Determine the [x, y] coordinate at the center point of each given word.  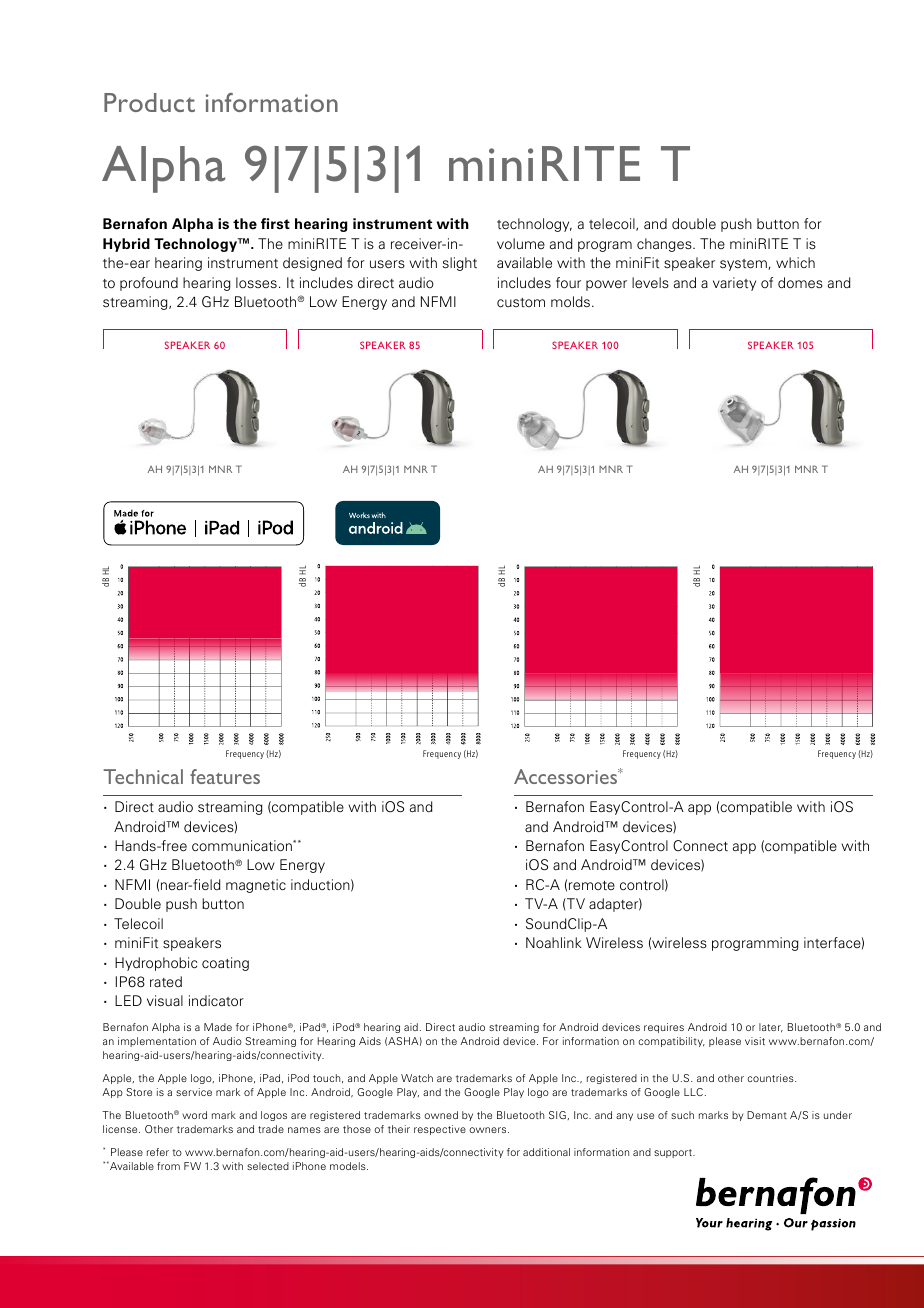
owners [489, 1130]
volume [521, 243]
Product [149, 102]
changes [665, 245]
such [682, 1115]
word [194, 1115]
